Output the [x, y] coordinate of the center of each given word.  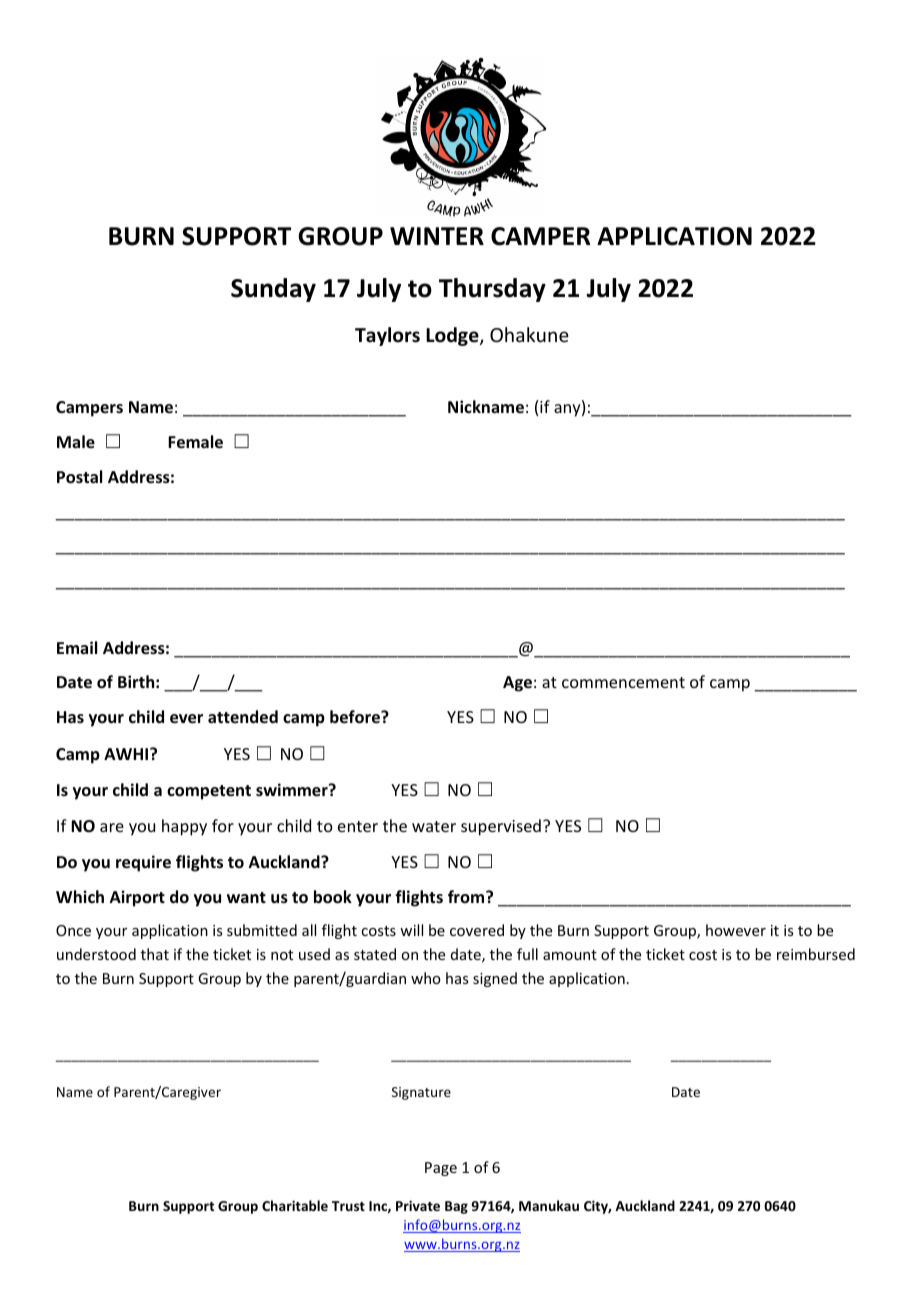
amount [570, 955]
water [434, 826]
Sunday [273, 290]
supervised [501, 827]
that [155, 954]
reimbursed [816, 954]
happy [184, 827]
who [426, 978]
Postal [79, 477]
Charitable [295, 1205]
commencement [623, 682]
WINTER [437, 236]
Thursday [492, 290]
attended [243, 717]
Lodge [453, 336]
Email [77, 647]
